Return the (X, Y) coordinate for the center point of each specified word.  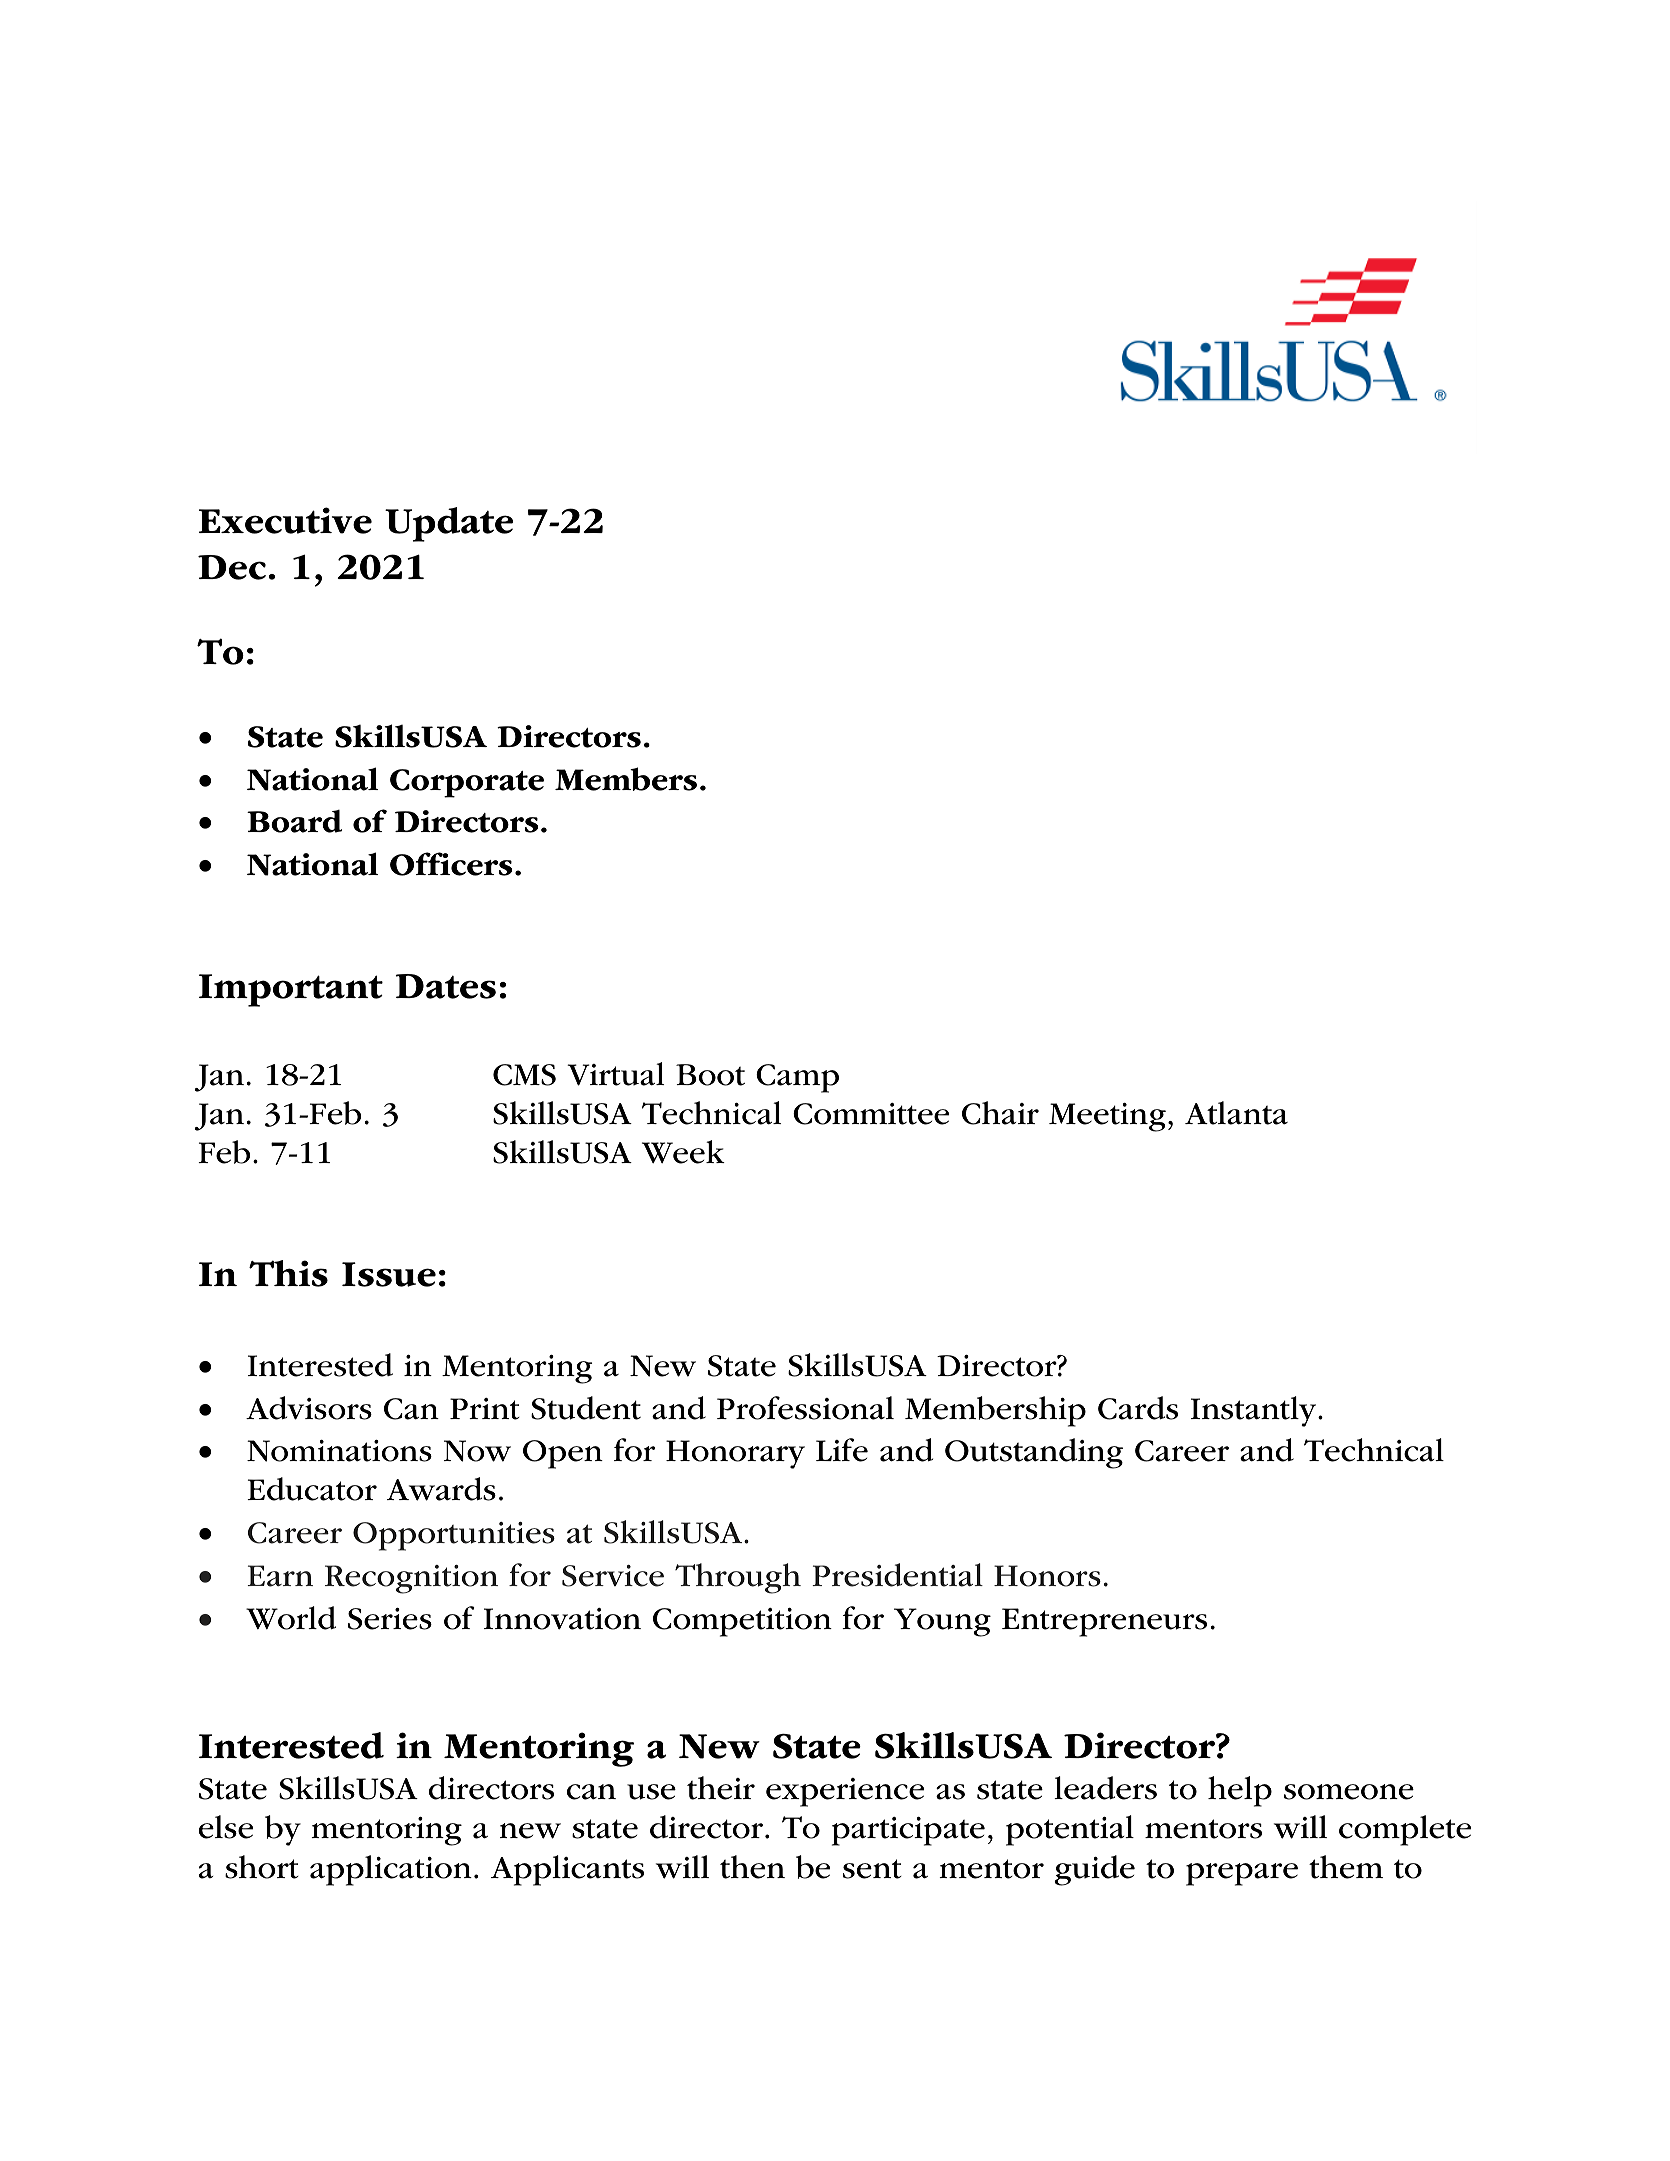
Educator (312, 1489)
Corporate (467, 783)
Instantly (1255, 1411)
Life (842, 1450)
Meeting (1107, 1117)
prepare (1242, 1874)
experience (845, 1792)
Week (683, 1152)
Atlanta (1236, 1113)
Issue (389, 1274)
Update (449, 524)
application (391, 1870)
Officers (451, 864)
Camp (797, 1078)
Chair (1000, 1113)
